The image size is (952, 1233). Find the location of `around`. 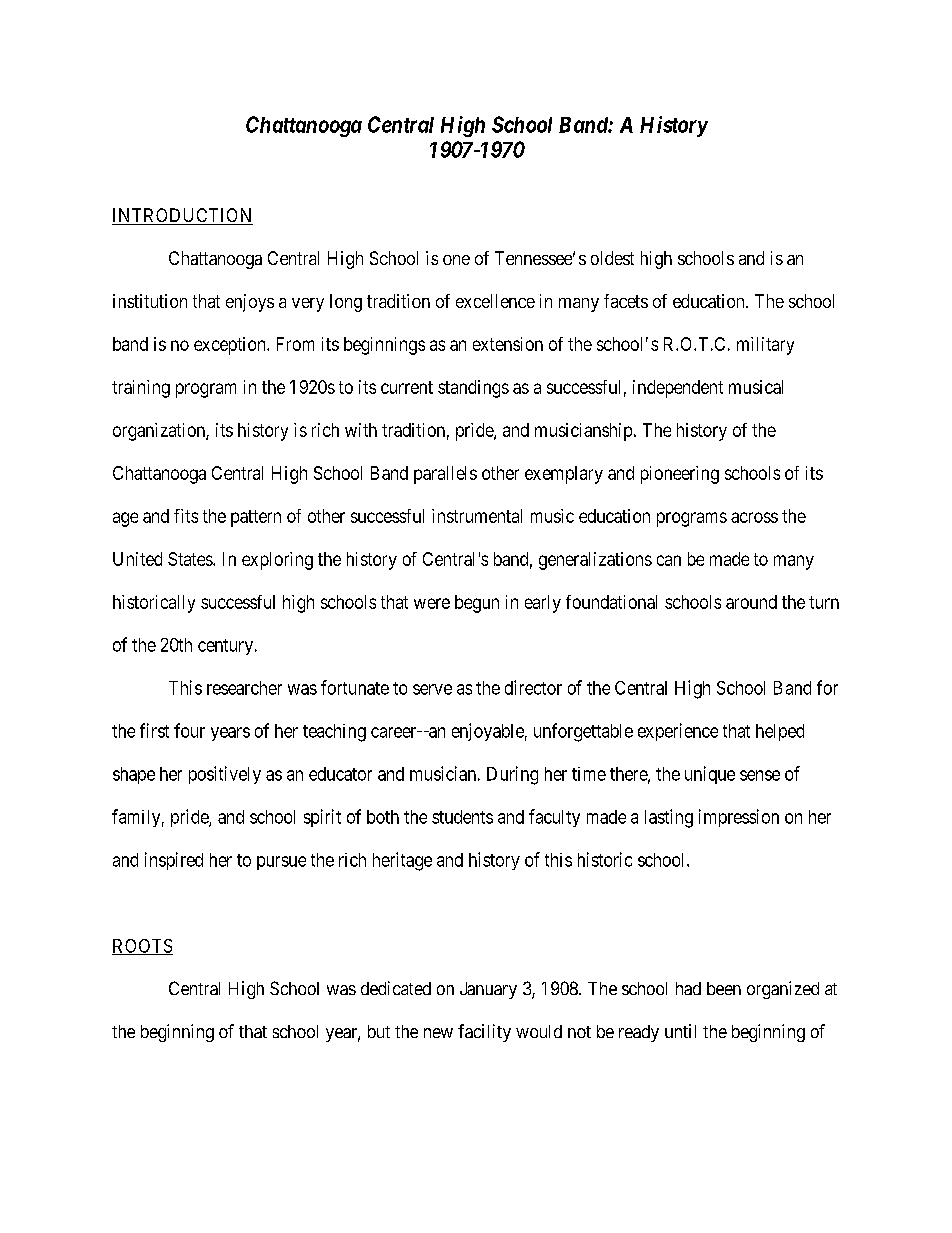

around is located at coordinates (751, 602).
